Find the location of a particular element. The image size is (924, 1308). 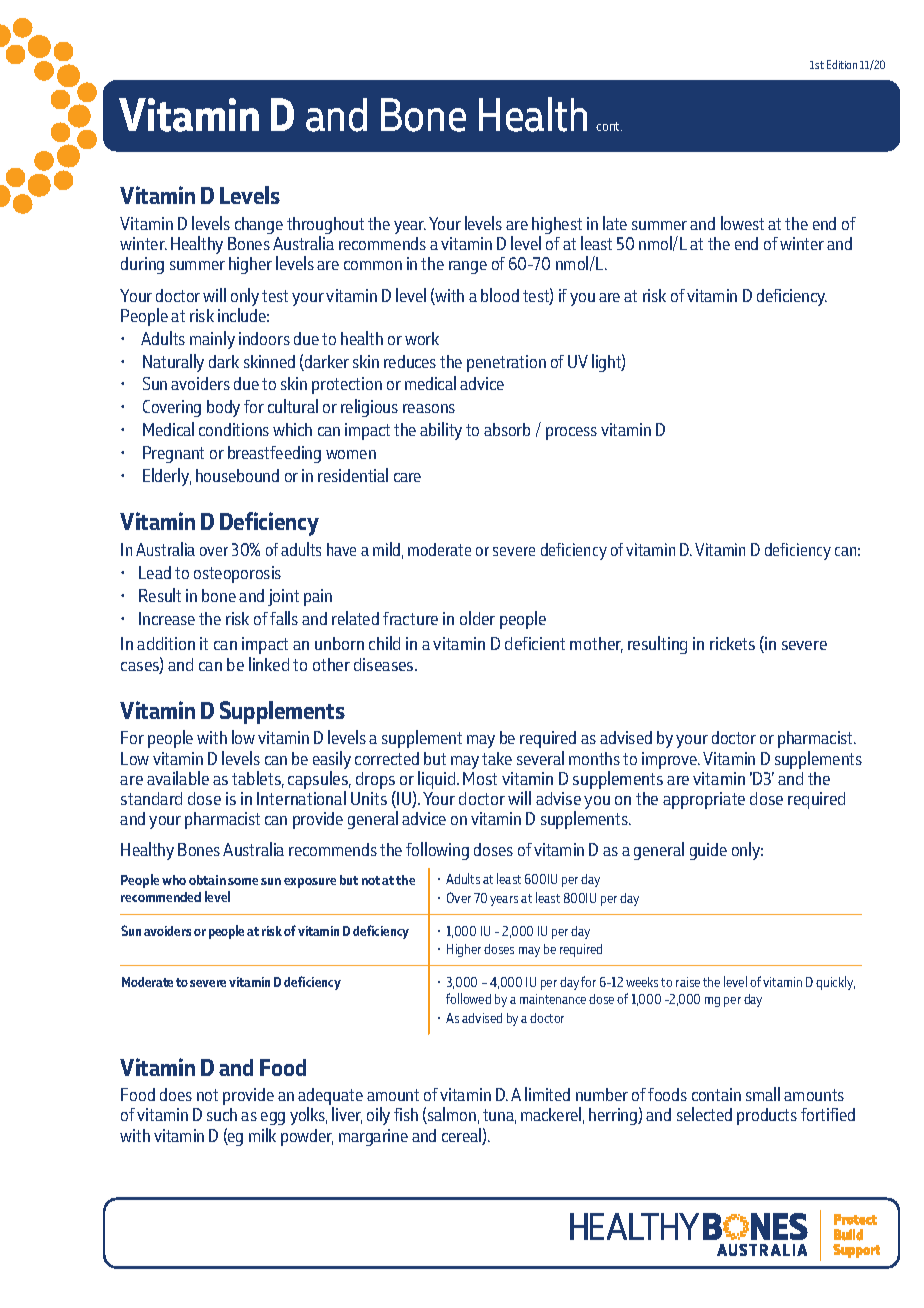

tuna is located at coordinates (499, 1116).
